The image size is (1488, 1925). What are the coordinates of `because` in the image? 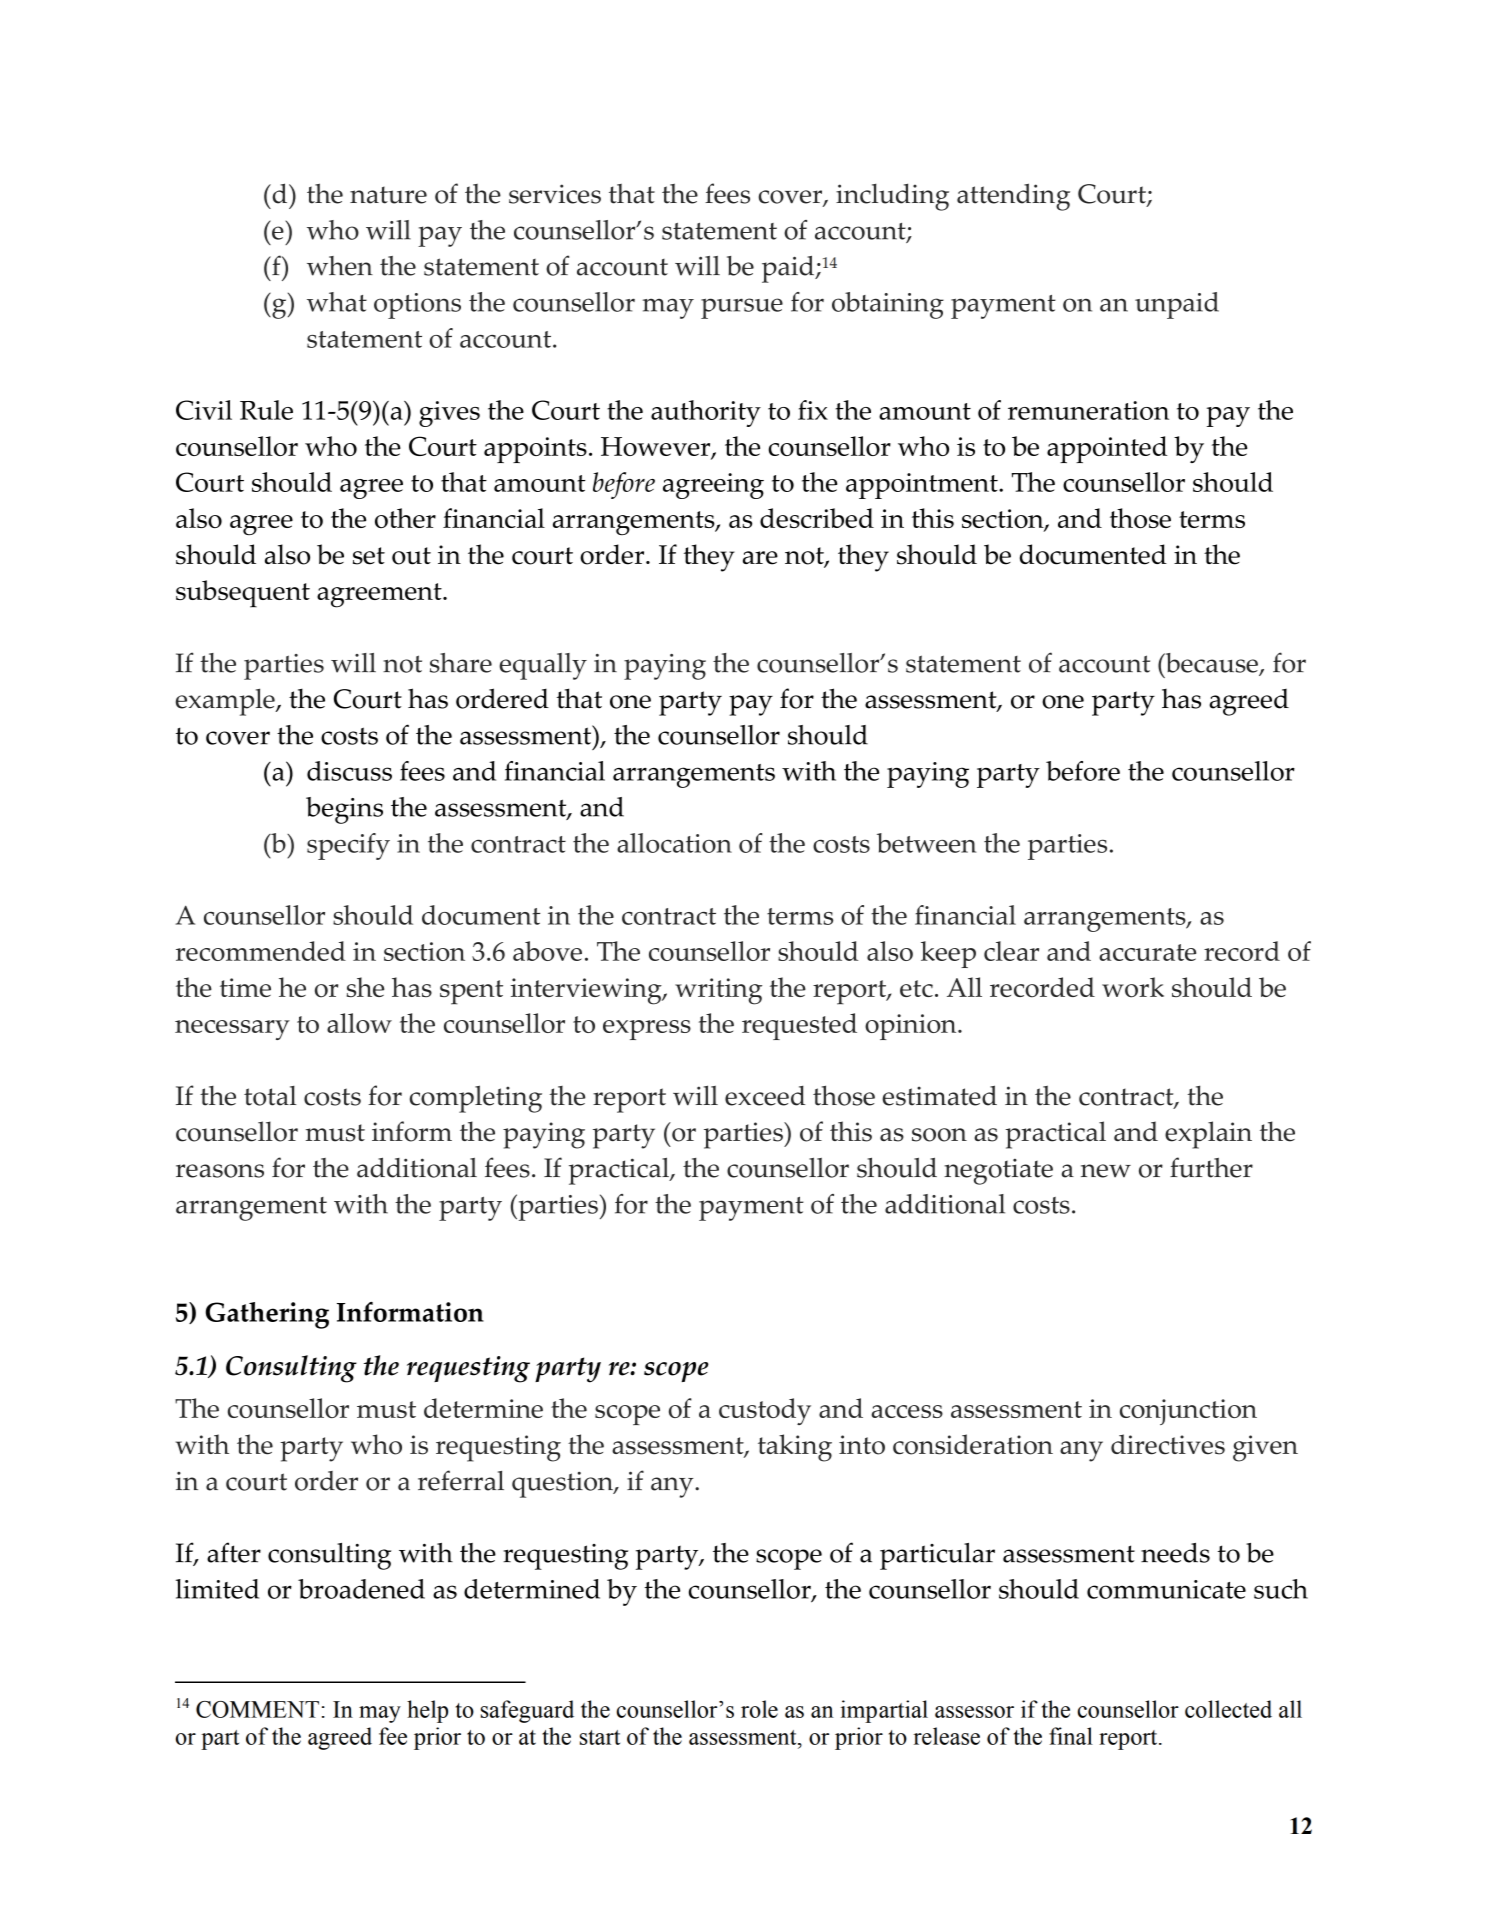 It's located at (1211, 664).
